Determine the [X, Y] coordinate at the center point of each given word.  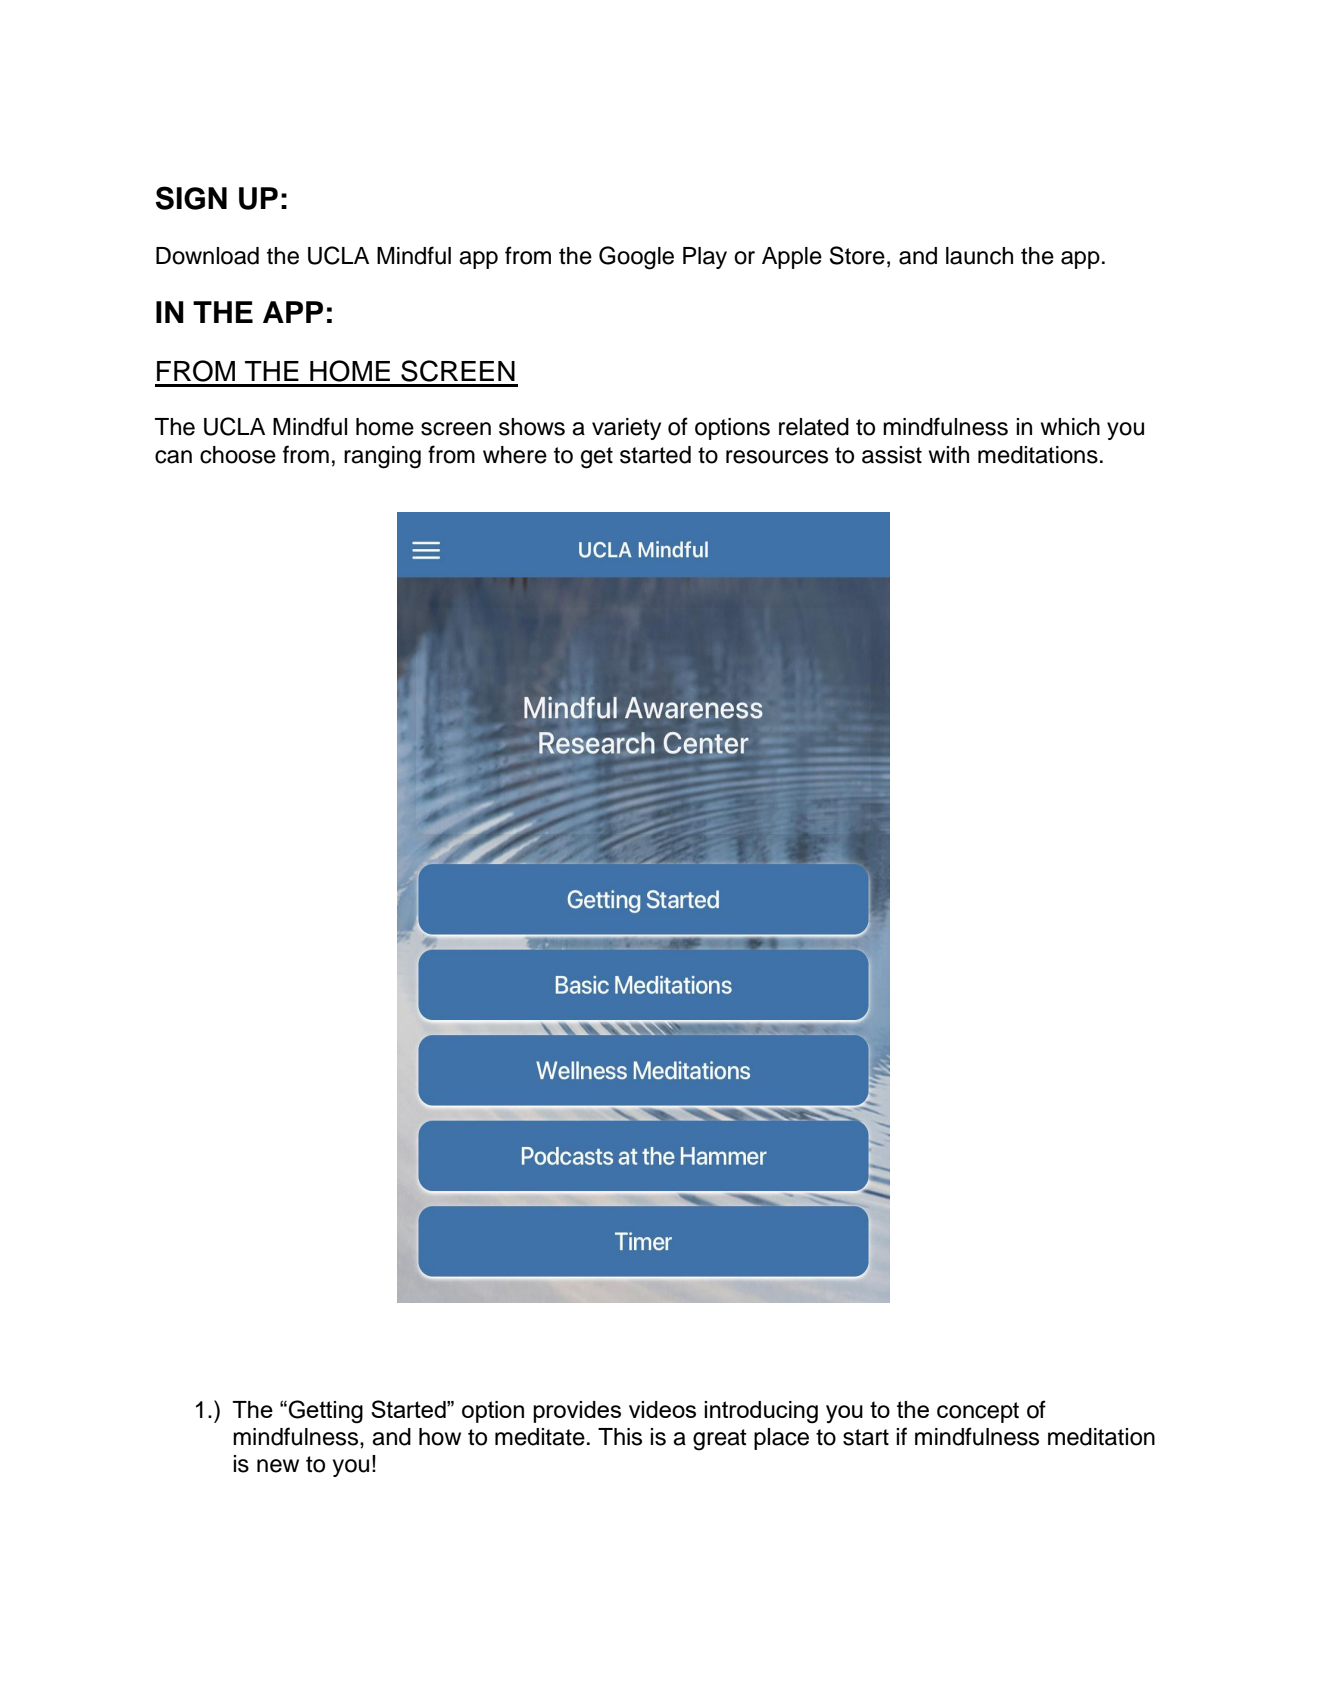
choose [238, 455]
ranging [382, 457]
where [515, 455]
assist [892, 455]
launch [979, 256]
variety [626, 429]
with [949, 454]
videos [662, 1409]
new [278, 1466]
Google [636, 258]
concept [978, 1412]
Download [207, 256]
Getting [326, 1412]
